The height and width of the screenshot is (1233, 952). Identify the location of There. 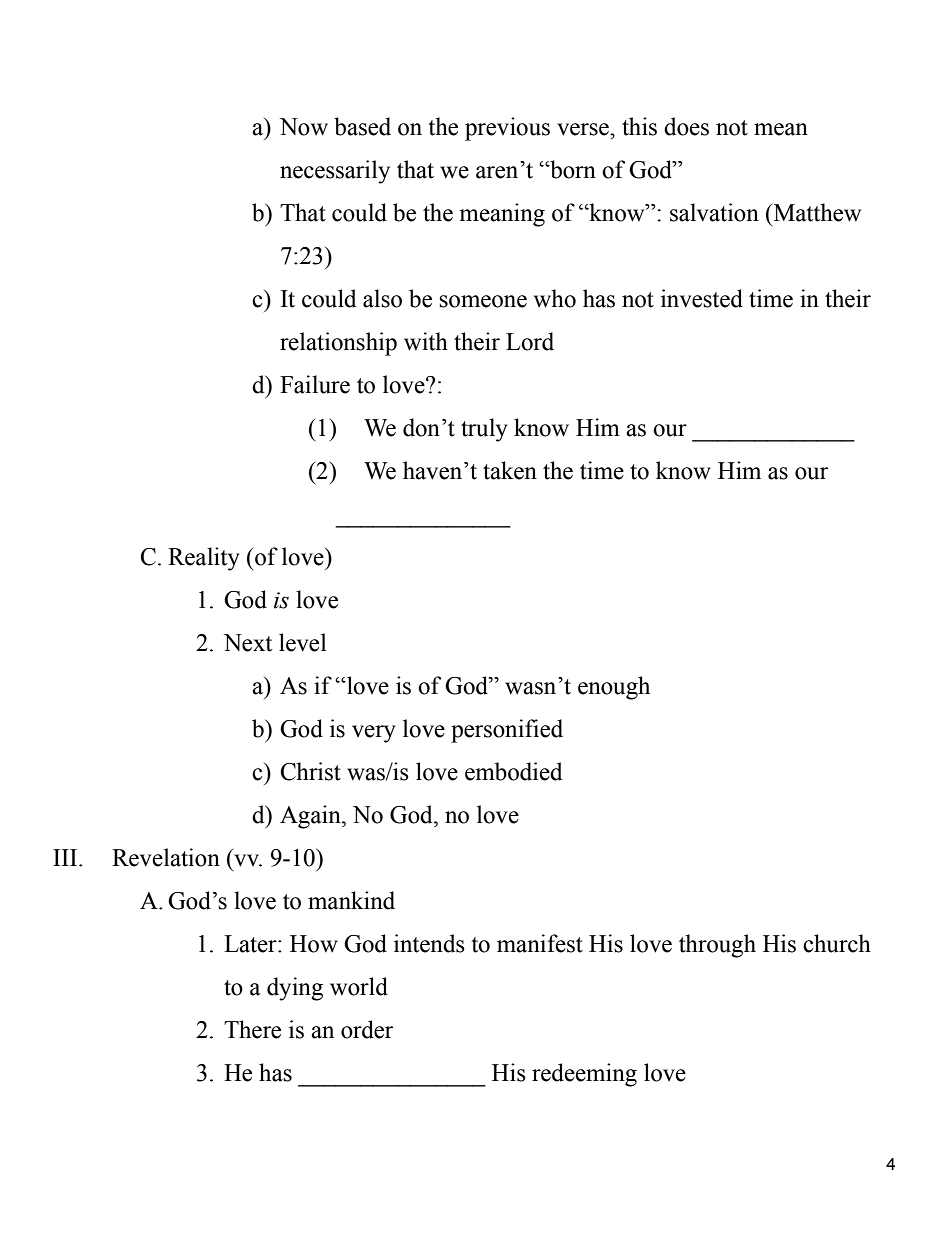
(252, 1029).
